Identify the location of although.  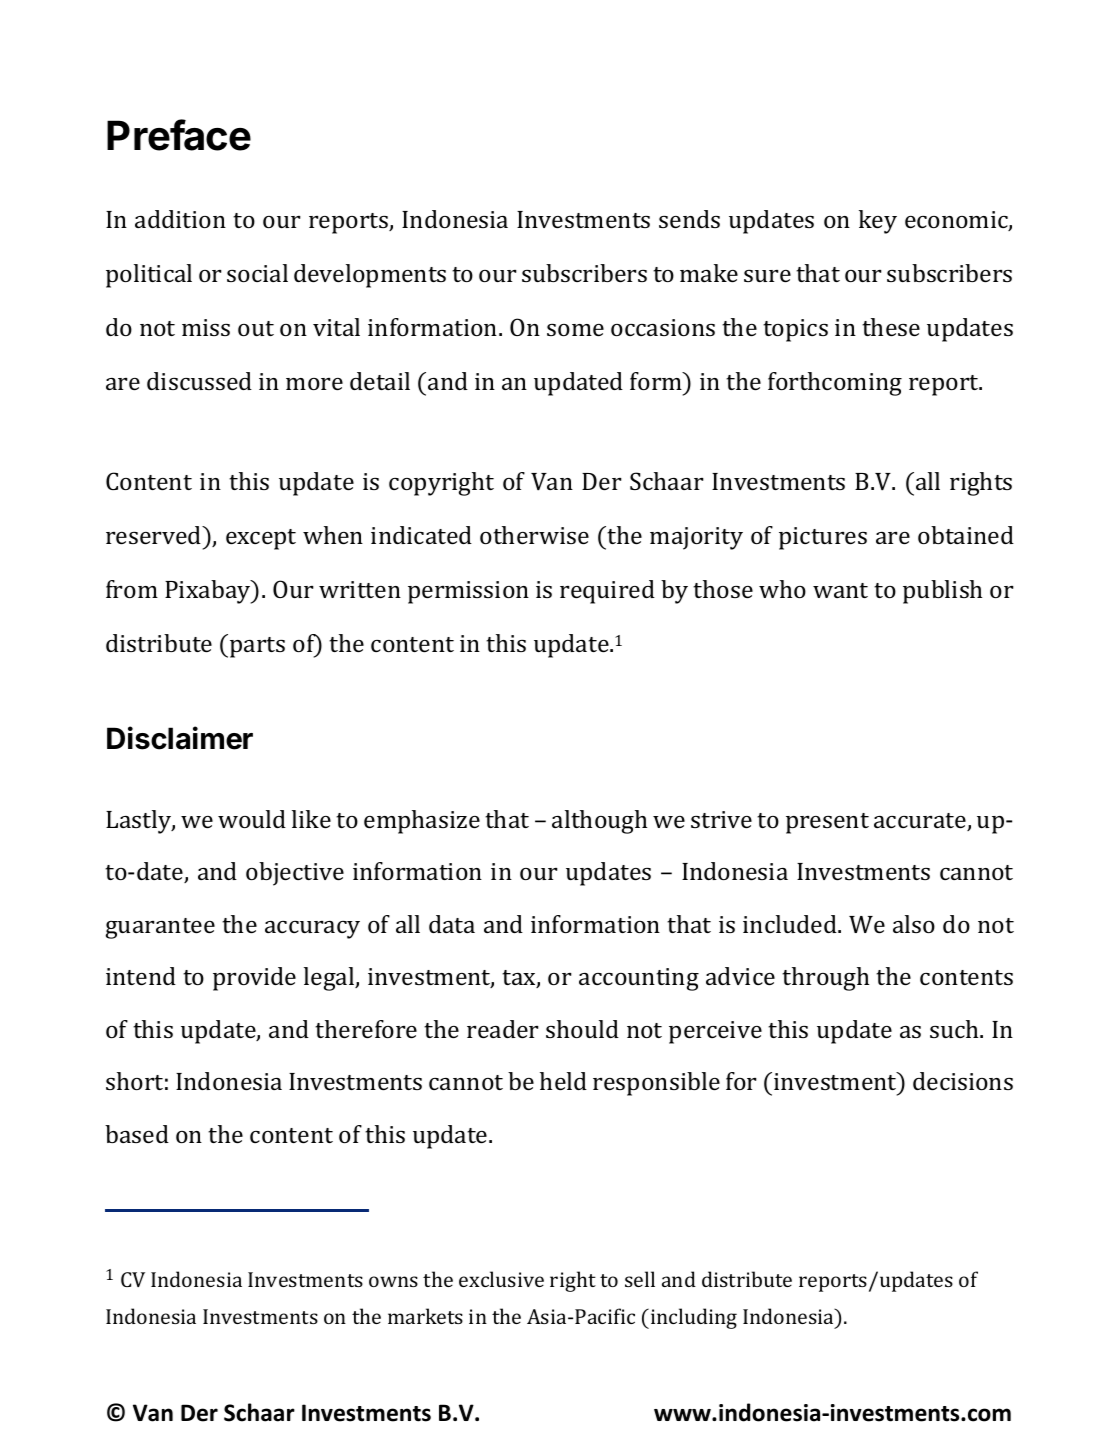
(599, 822).
